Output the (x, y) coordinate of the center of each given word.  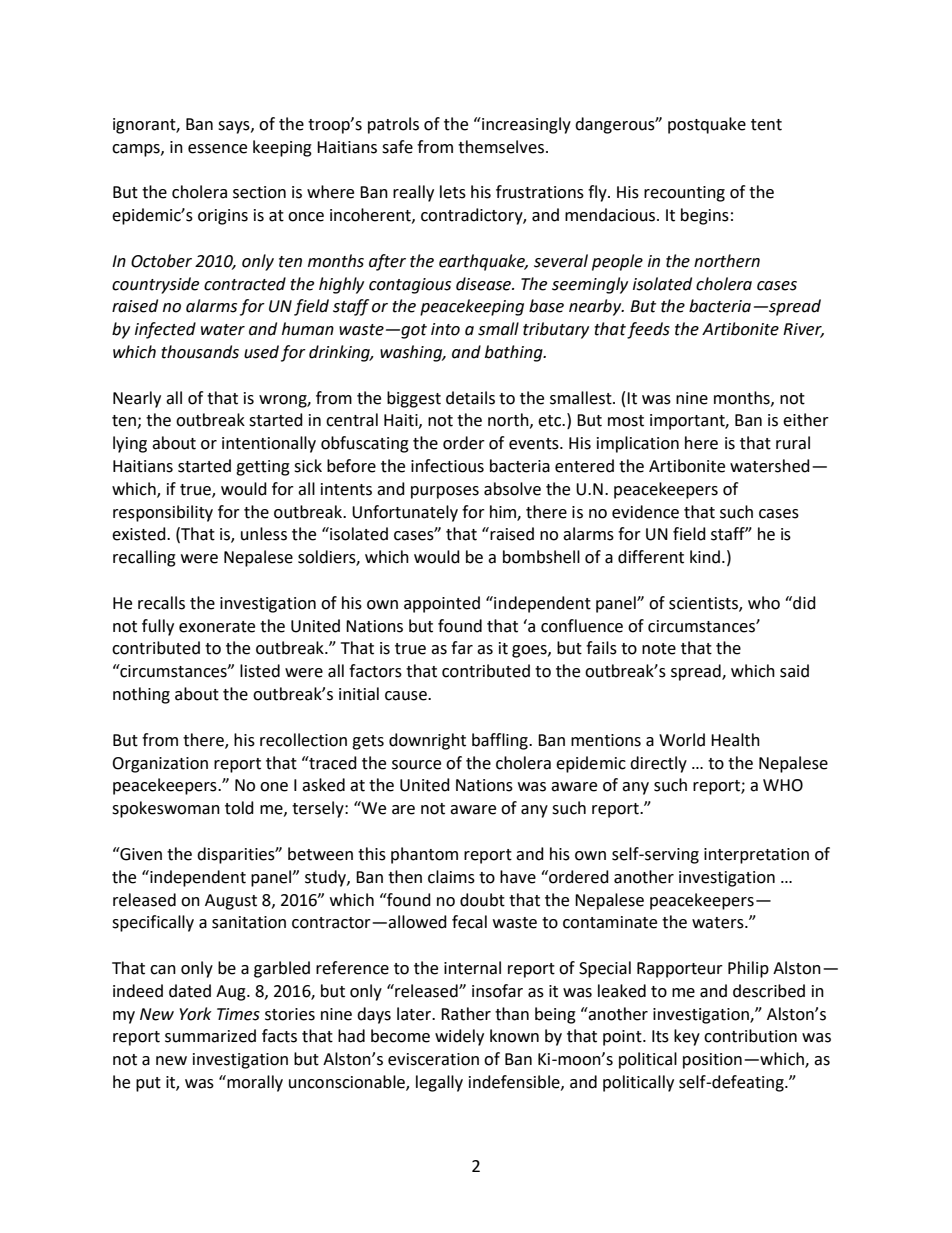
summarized (210, 1036)
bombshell (541, 557)
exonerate (217, 627)
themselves (502, 147)
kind (705, 557)
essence (217, 149)
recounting (684, 194)
